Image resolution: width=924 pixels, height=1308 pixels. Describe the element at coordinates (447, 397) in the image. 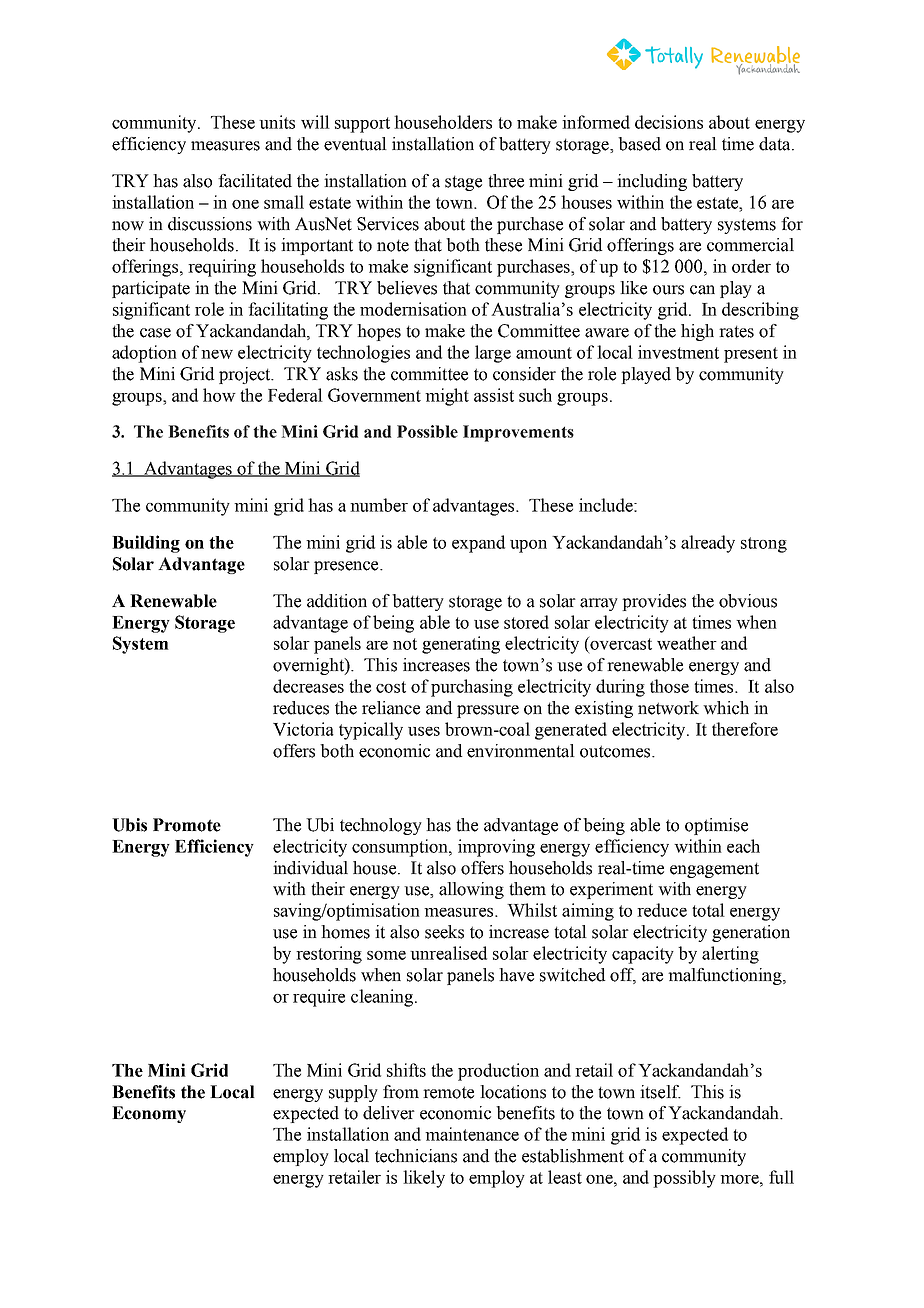

I see `might` at that location.
